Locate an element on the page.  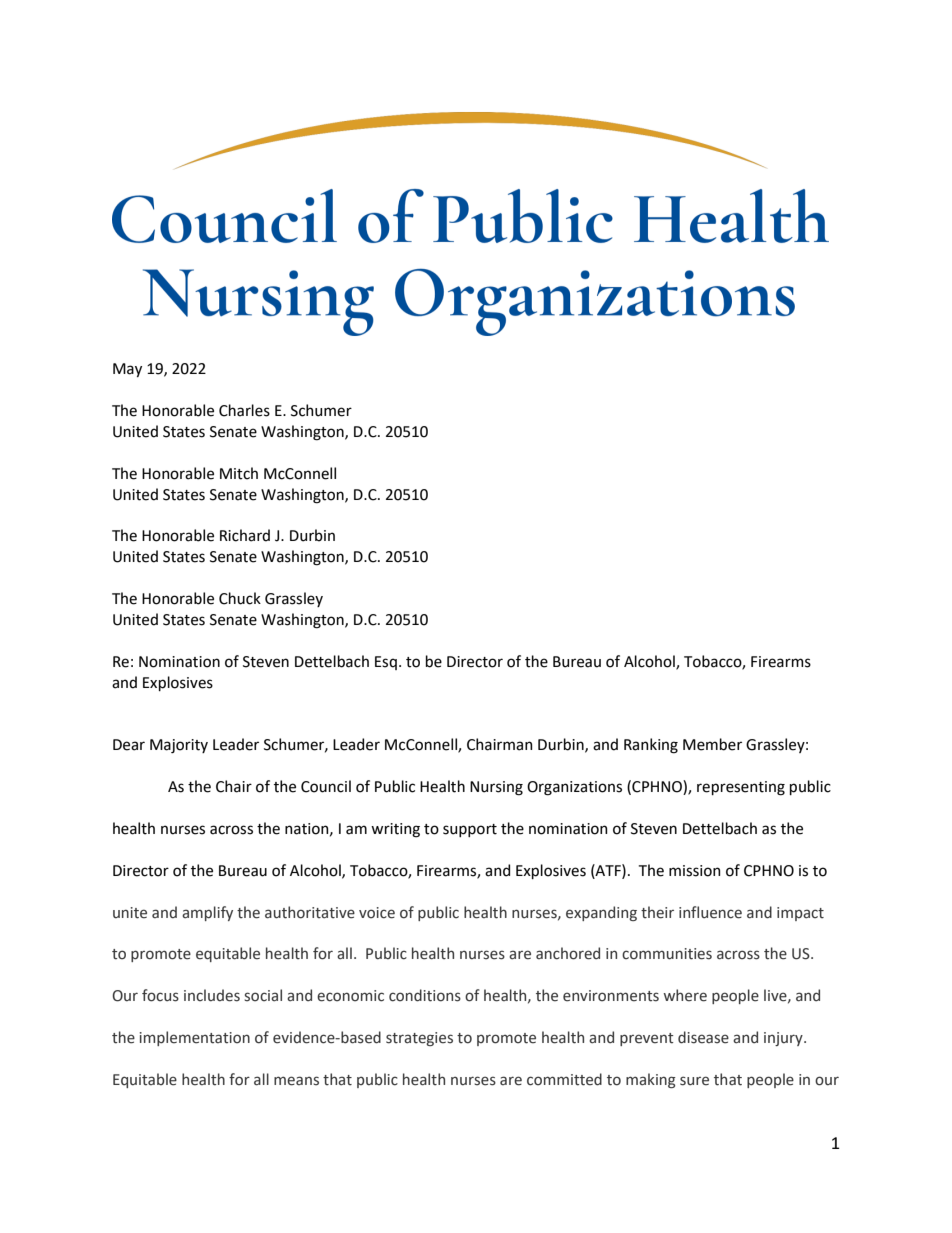
Nursing is located at coordinates (496, 788).
